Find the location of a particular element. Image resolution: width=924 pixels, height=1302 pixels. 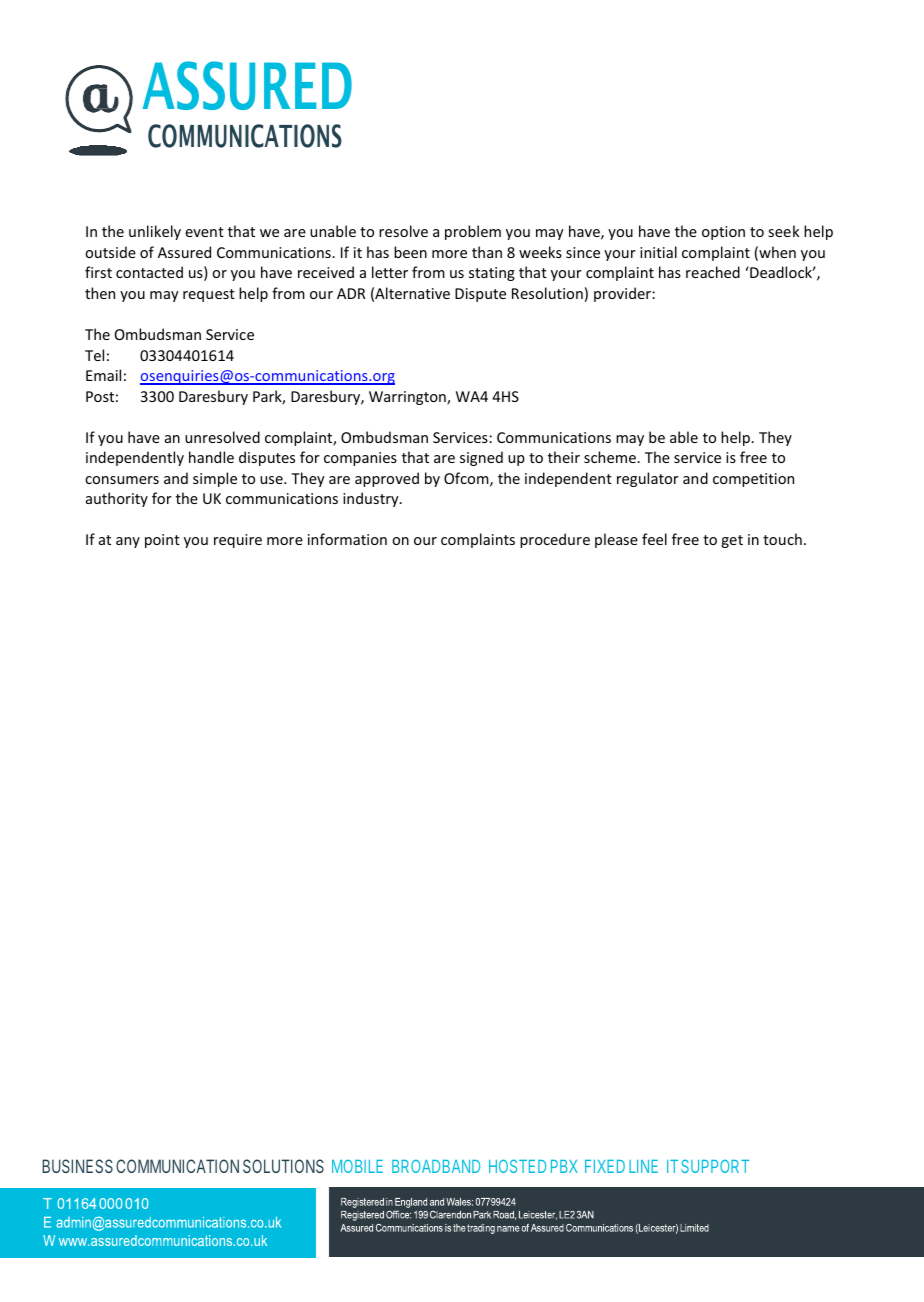

reached is located at coordinates (713, 272).
